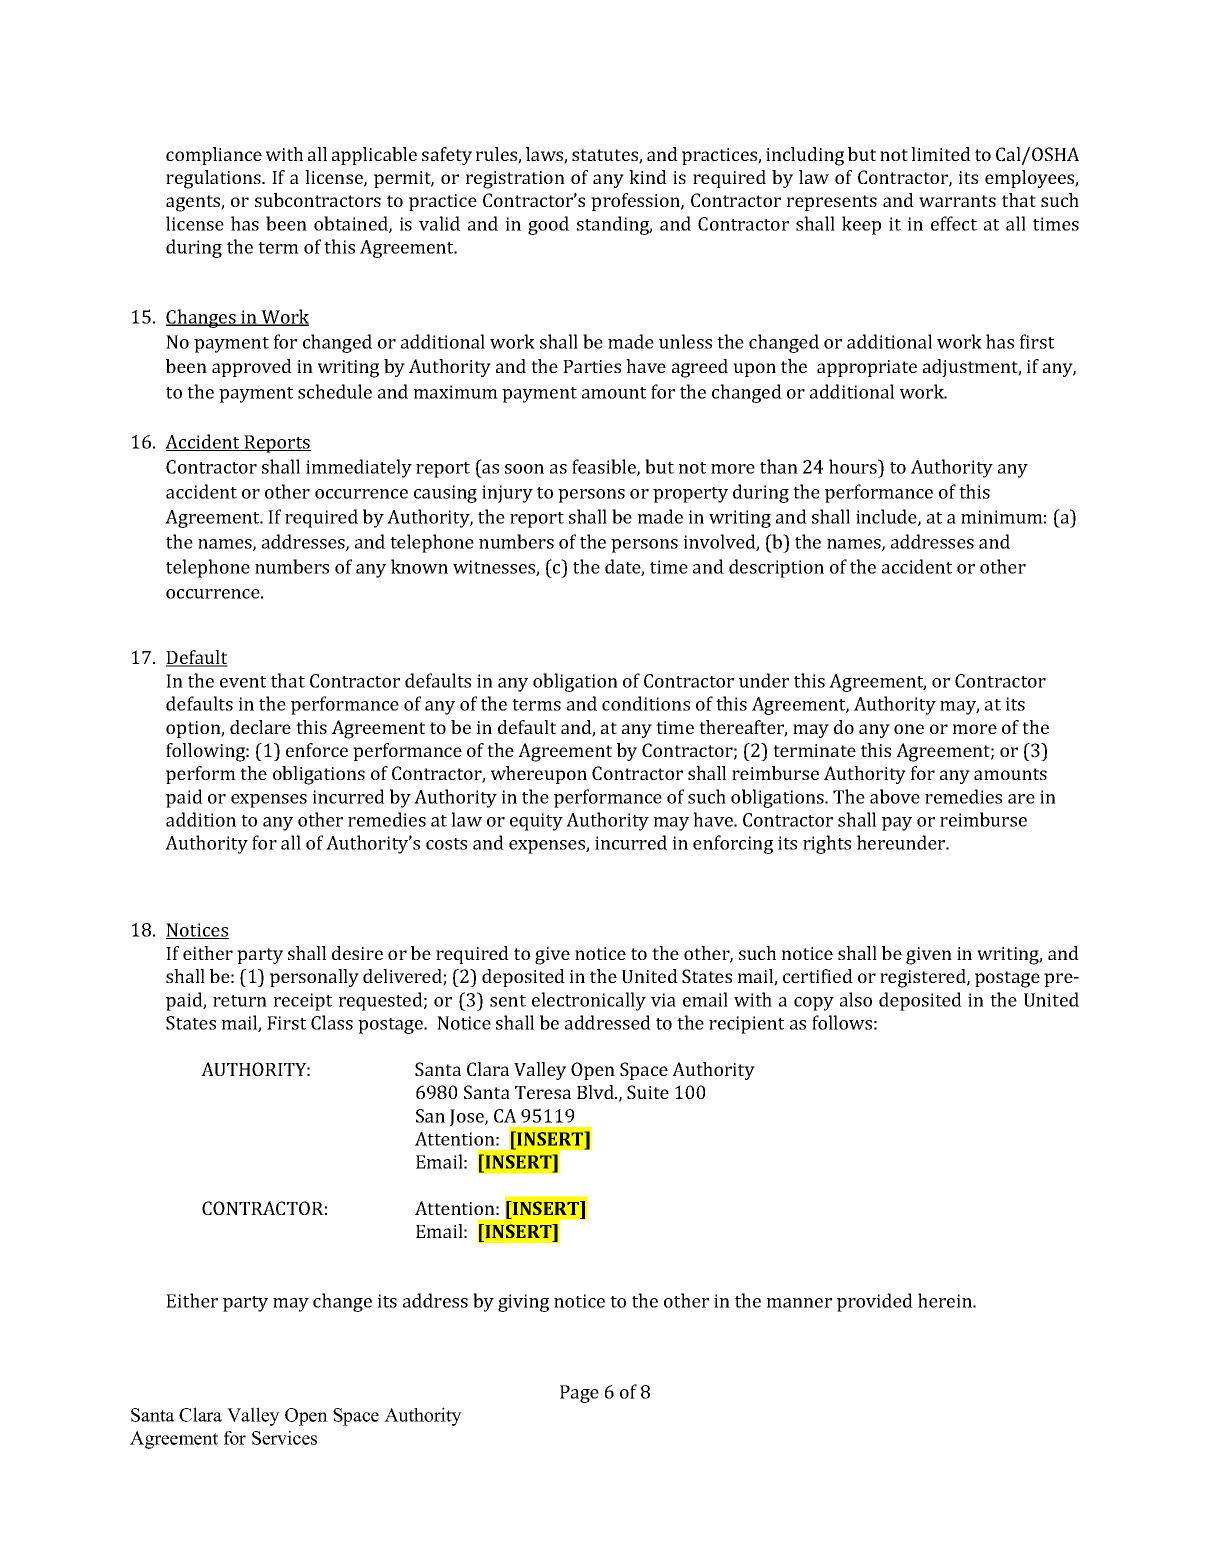 Image resolution: width=1210 pixels, height=1566 pixels. What do you see at coordinates (352, 224) in the screenshot?
I see `obtained` at bounding box center [352, 224].
